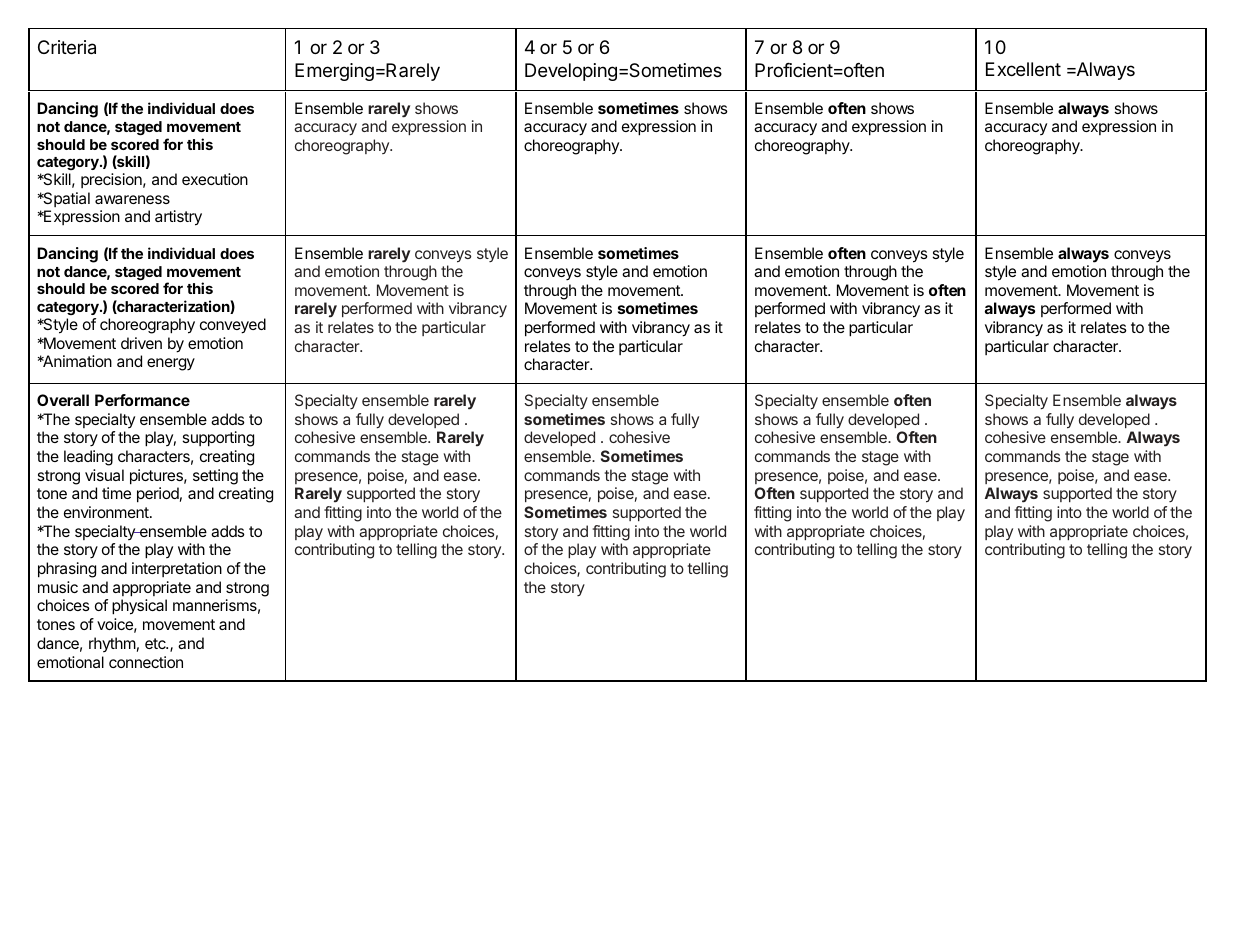 The height and width of the screenshot is (952, 1233). I want to click on Excellent, so click(1023, 69).
